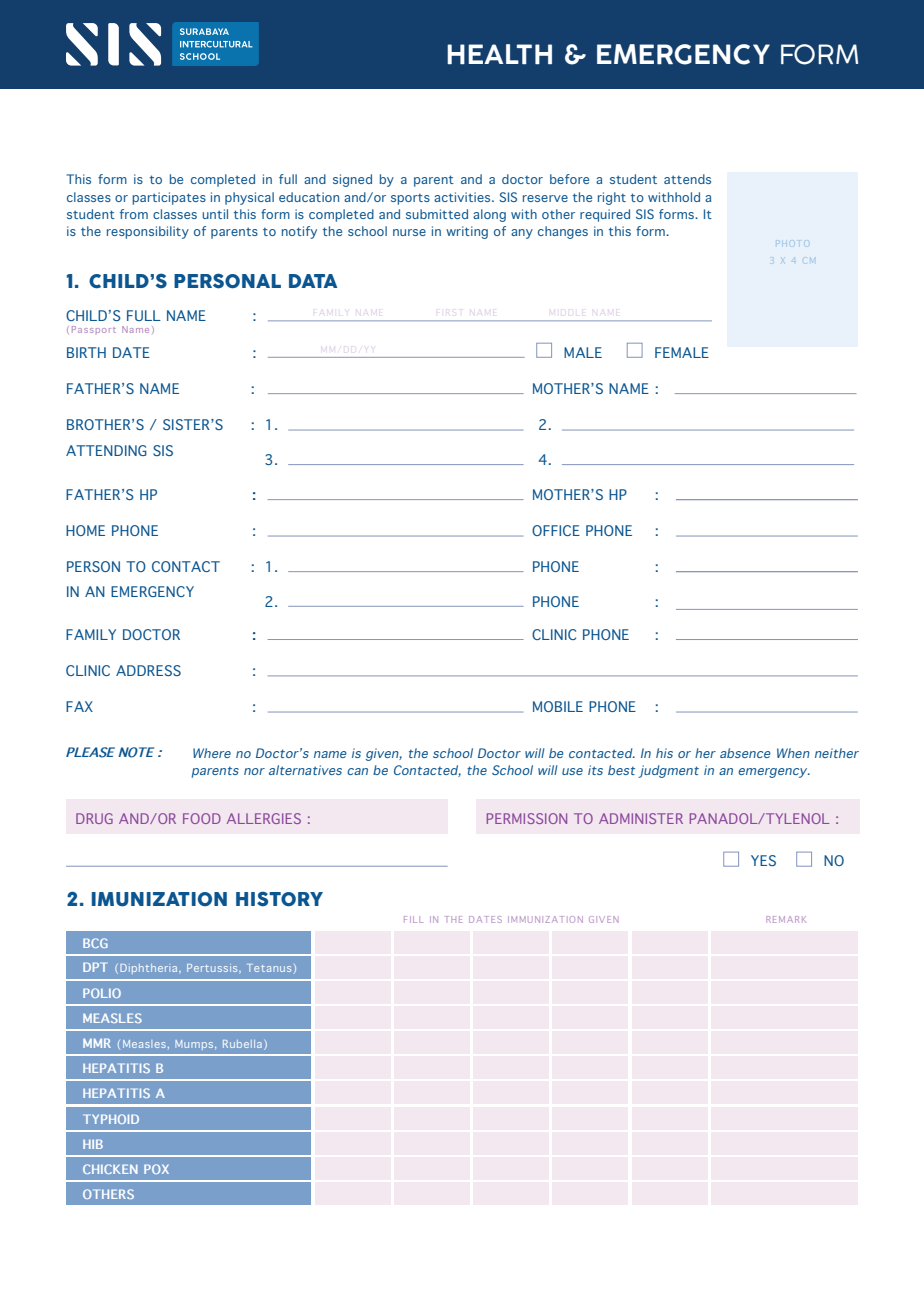 This screenshot has height=1308, width=924. What do you see at coordinates (527, 818) in the screenshot?
I see `PERMISSION` at bounding box center [527, 818].
